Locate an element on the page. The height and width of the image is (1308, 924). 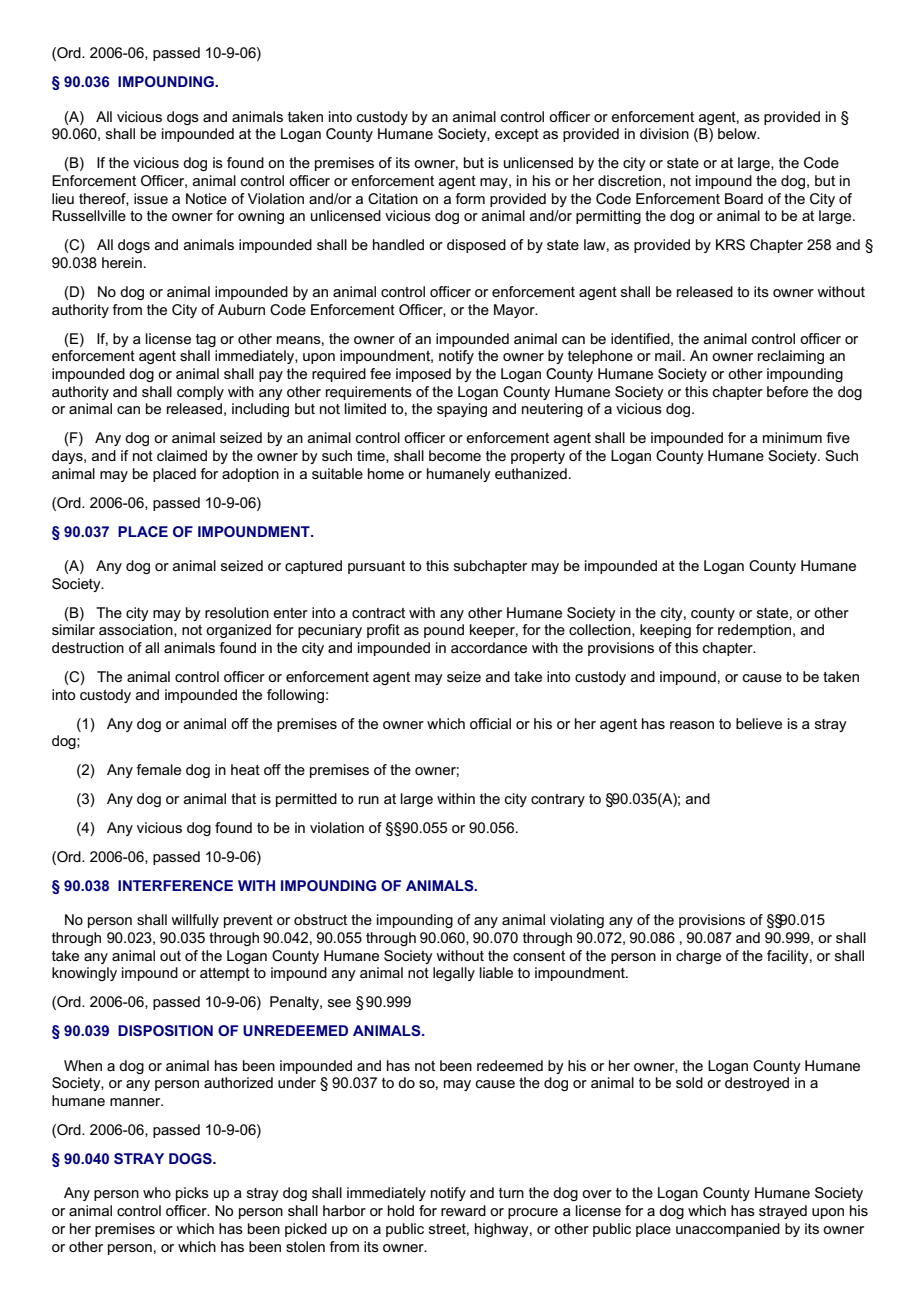
Board is located at coordinates (744, 198).
